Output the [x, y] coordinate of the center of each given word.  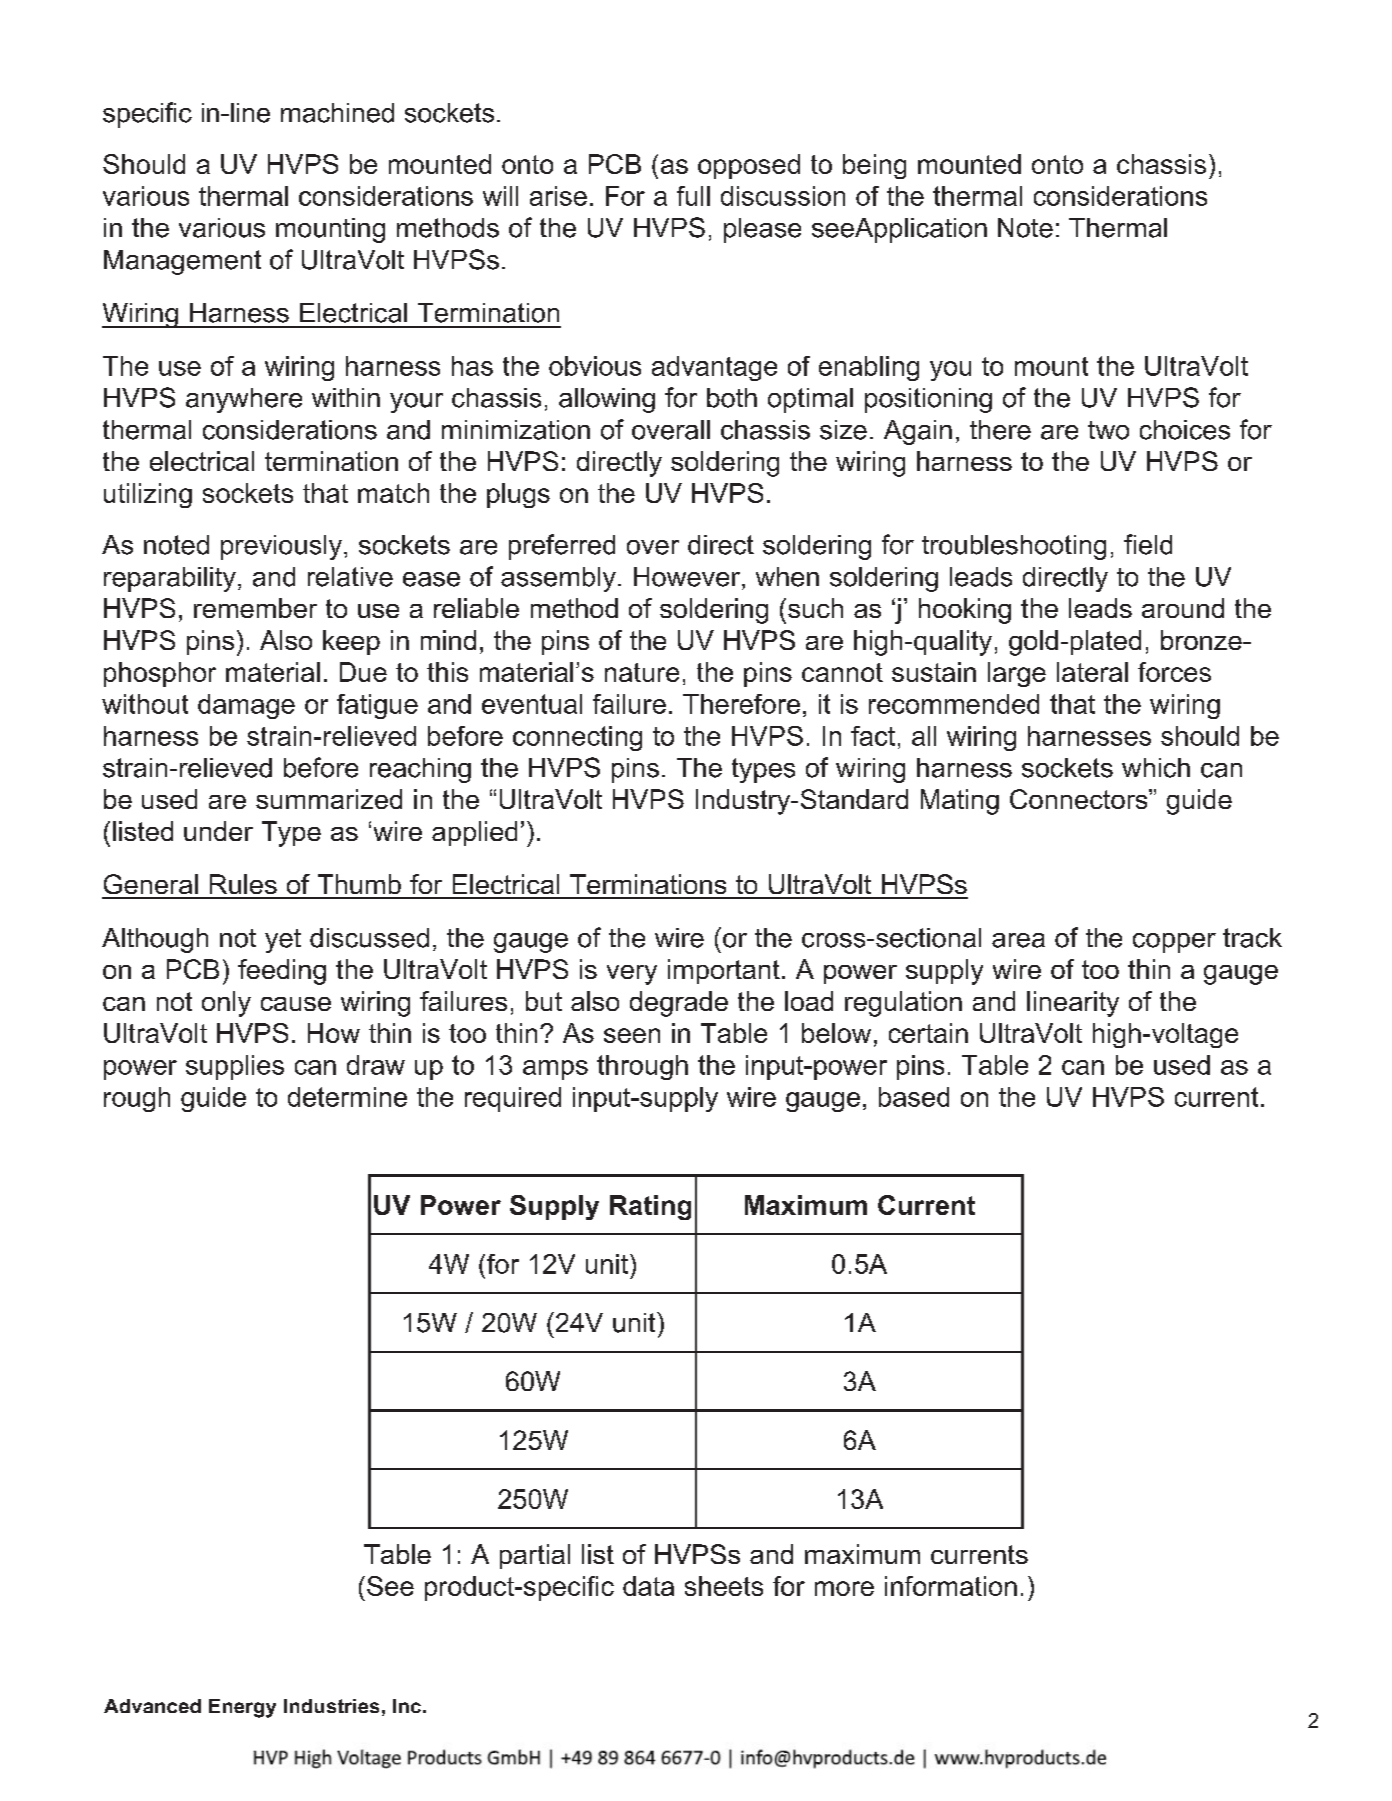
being [874, 166]
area [1018, 940]
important [724, 971]
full [693, 196]
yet [283, 941]
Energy [242, 1708]
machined [337, 113]
